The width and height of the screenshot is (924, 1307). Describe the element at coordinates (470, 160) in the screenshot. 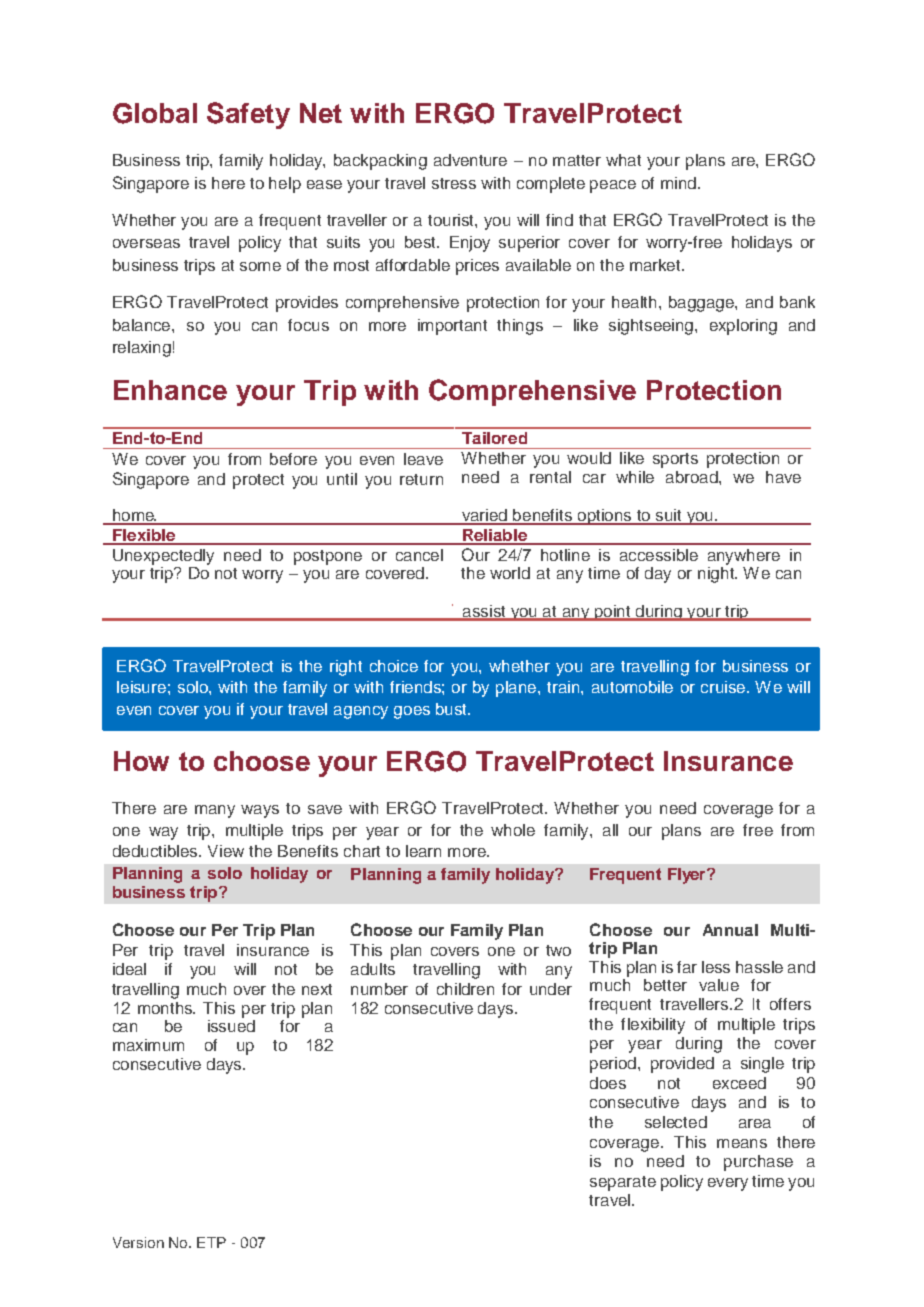

I see `adventure` at that location.
